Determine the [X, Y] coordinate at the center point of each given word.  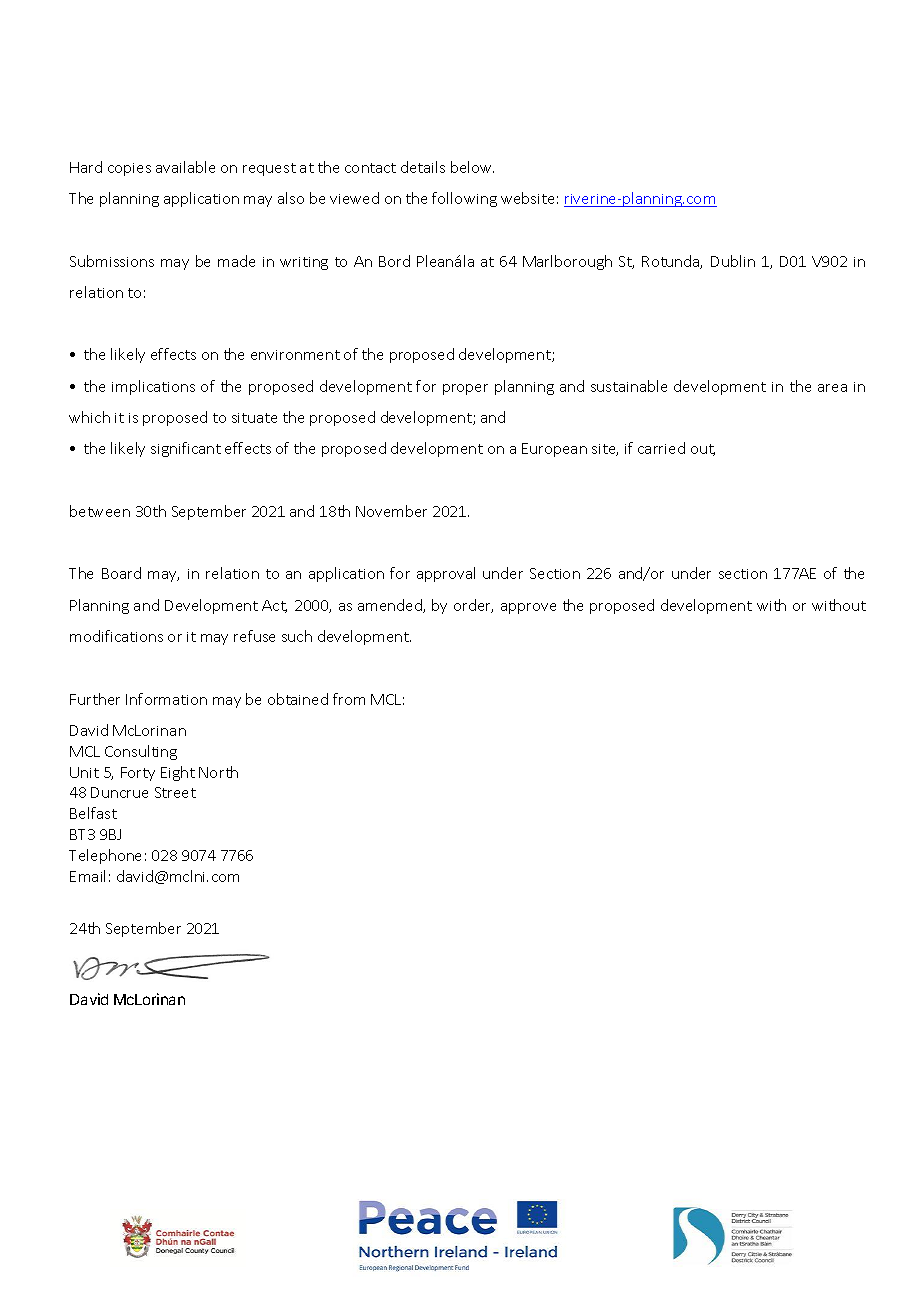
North [218, 772]
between [100, 511]
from [349, 699]
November [391, 511]
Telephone [105, 856]
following [464, 199]
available [185, 167]
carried [661, 448]
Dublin [733, 261]
